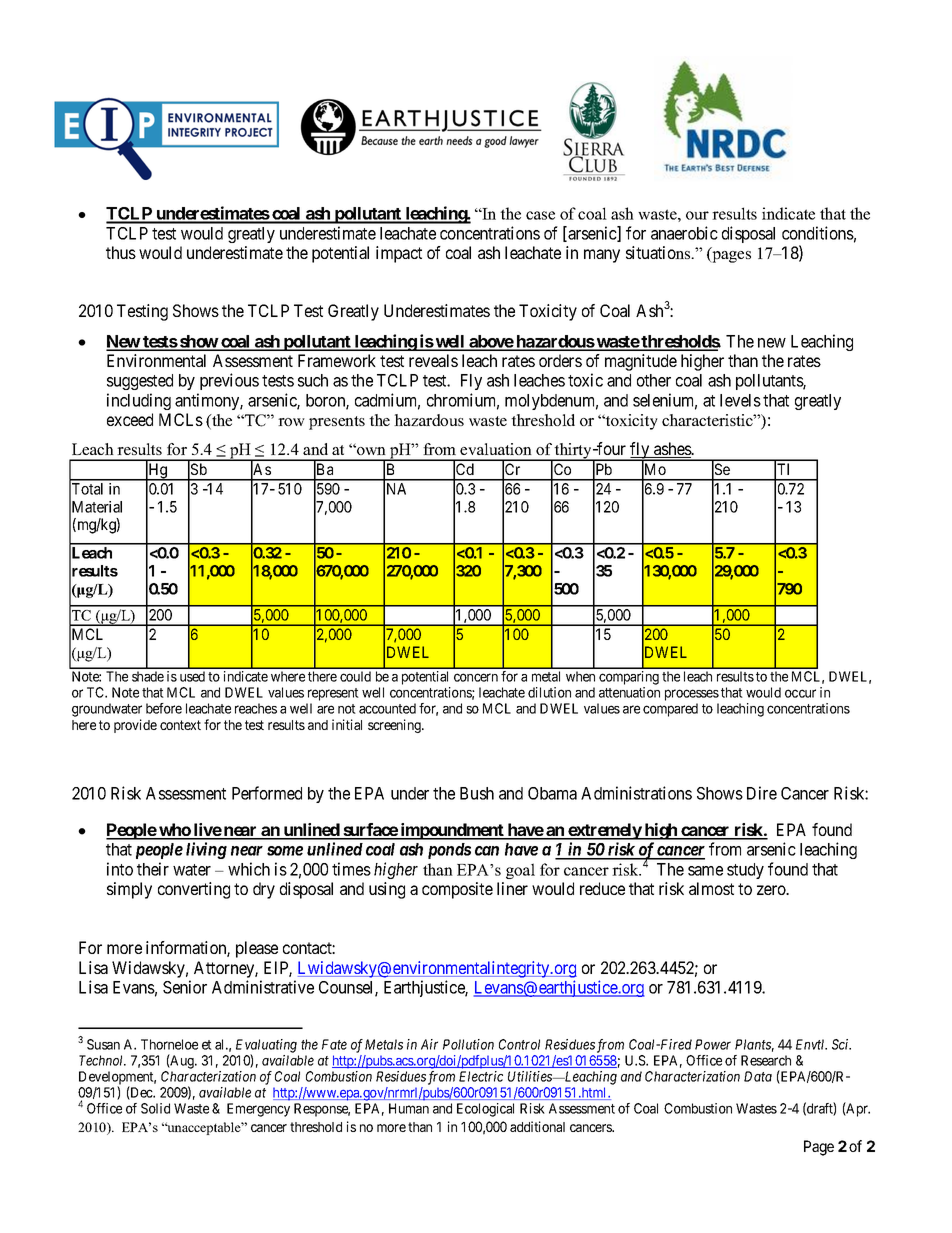 The image size is (952, 1233). I want to click on Solid, so click(155, 1108).
